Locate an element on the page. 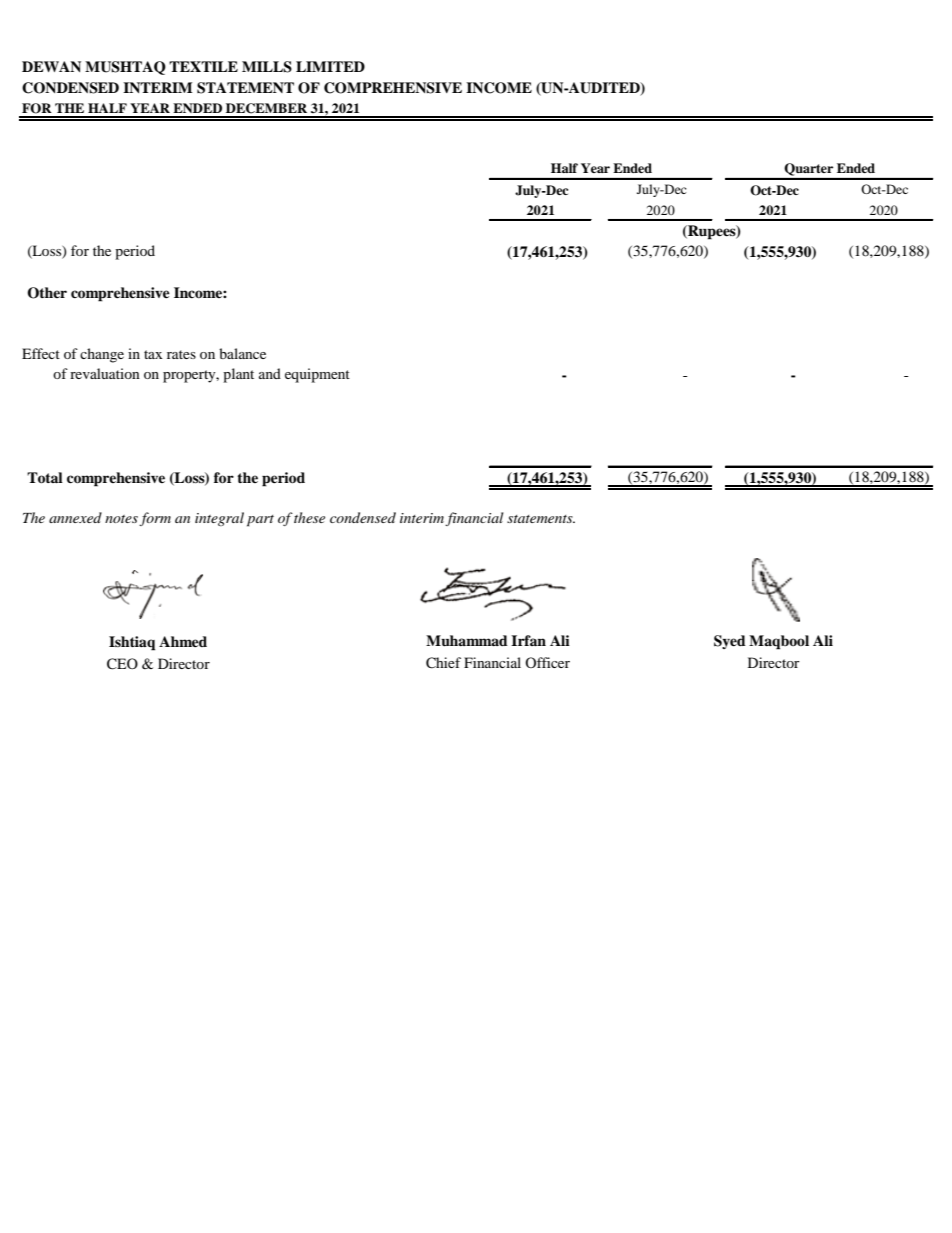 The height and width of the page is (1233, 952). LIMITED is located at coordinates (330, 66).
